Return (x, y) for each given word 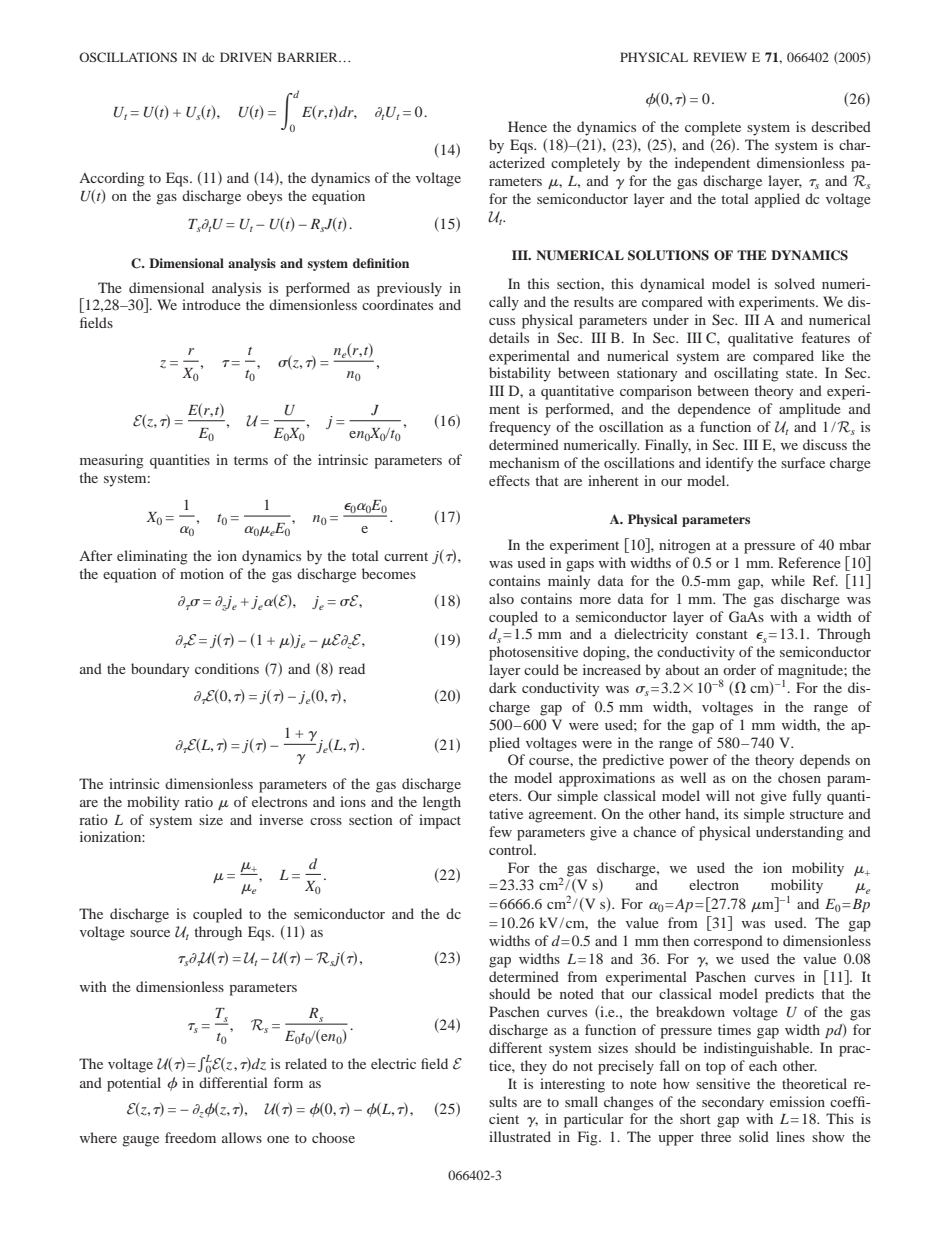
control (512, 849)
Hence (527, 126)
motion (202, 573)
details (509, 337)
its (731, 813)
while (788, 580)
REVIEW (720, 57)
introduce (211, 304)
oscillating (746, 374)
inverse (281, 819)
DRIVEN (246, 57)
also (501, 598)
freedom (190, 1137)
